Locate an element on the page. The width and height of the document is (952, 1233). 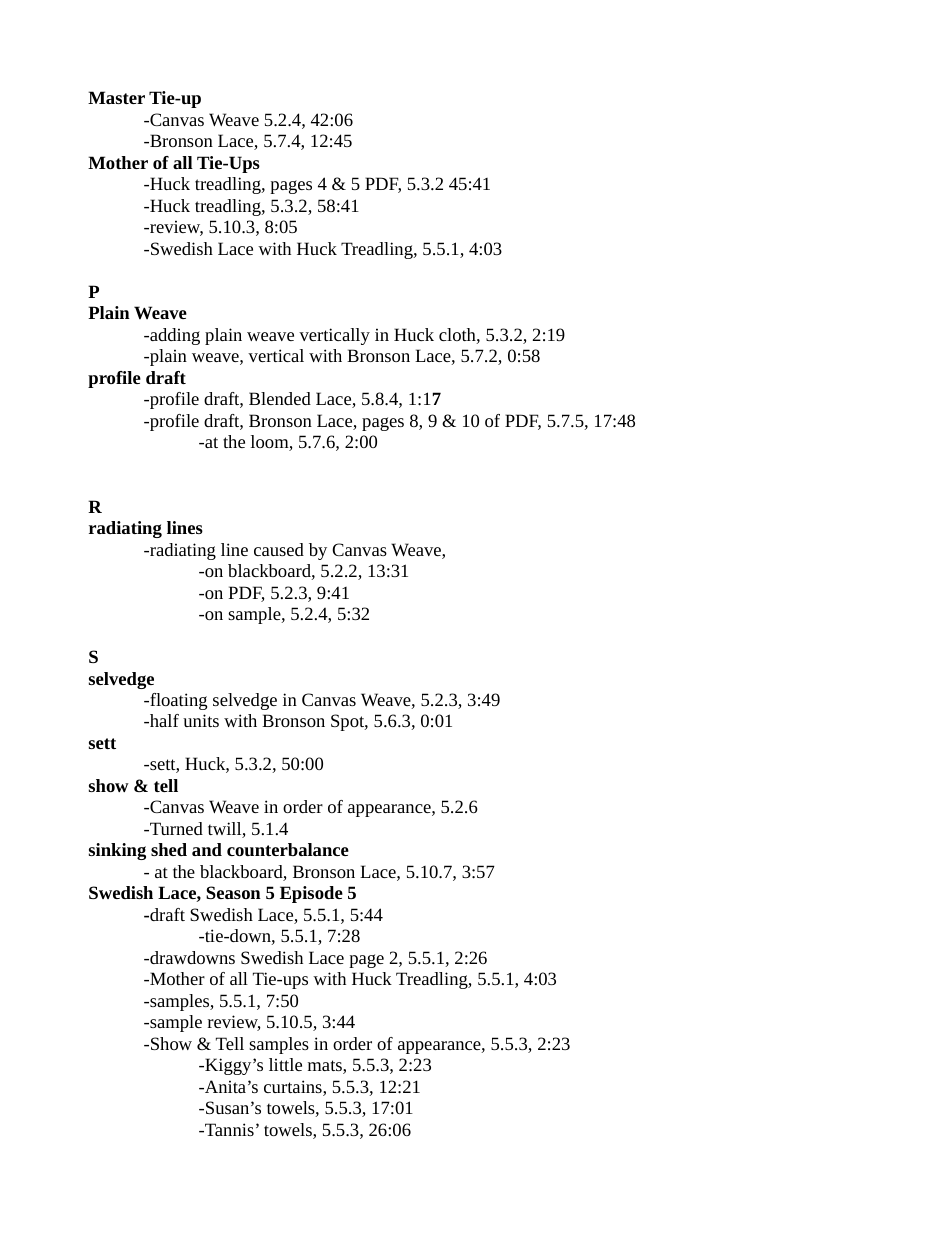
Blended is located at coordinates (280, 398).
